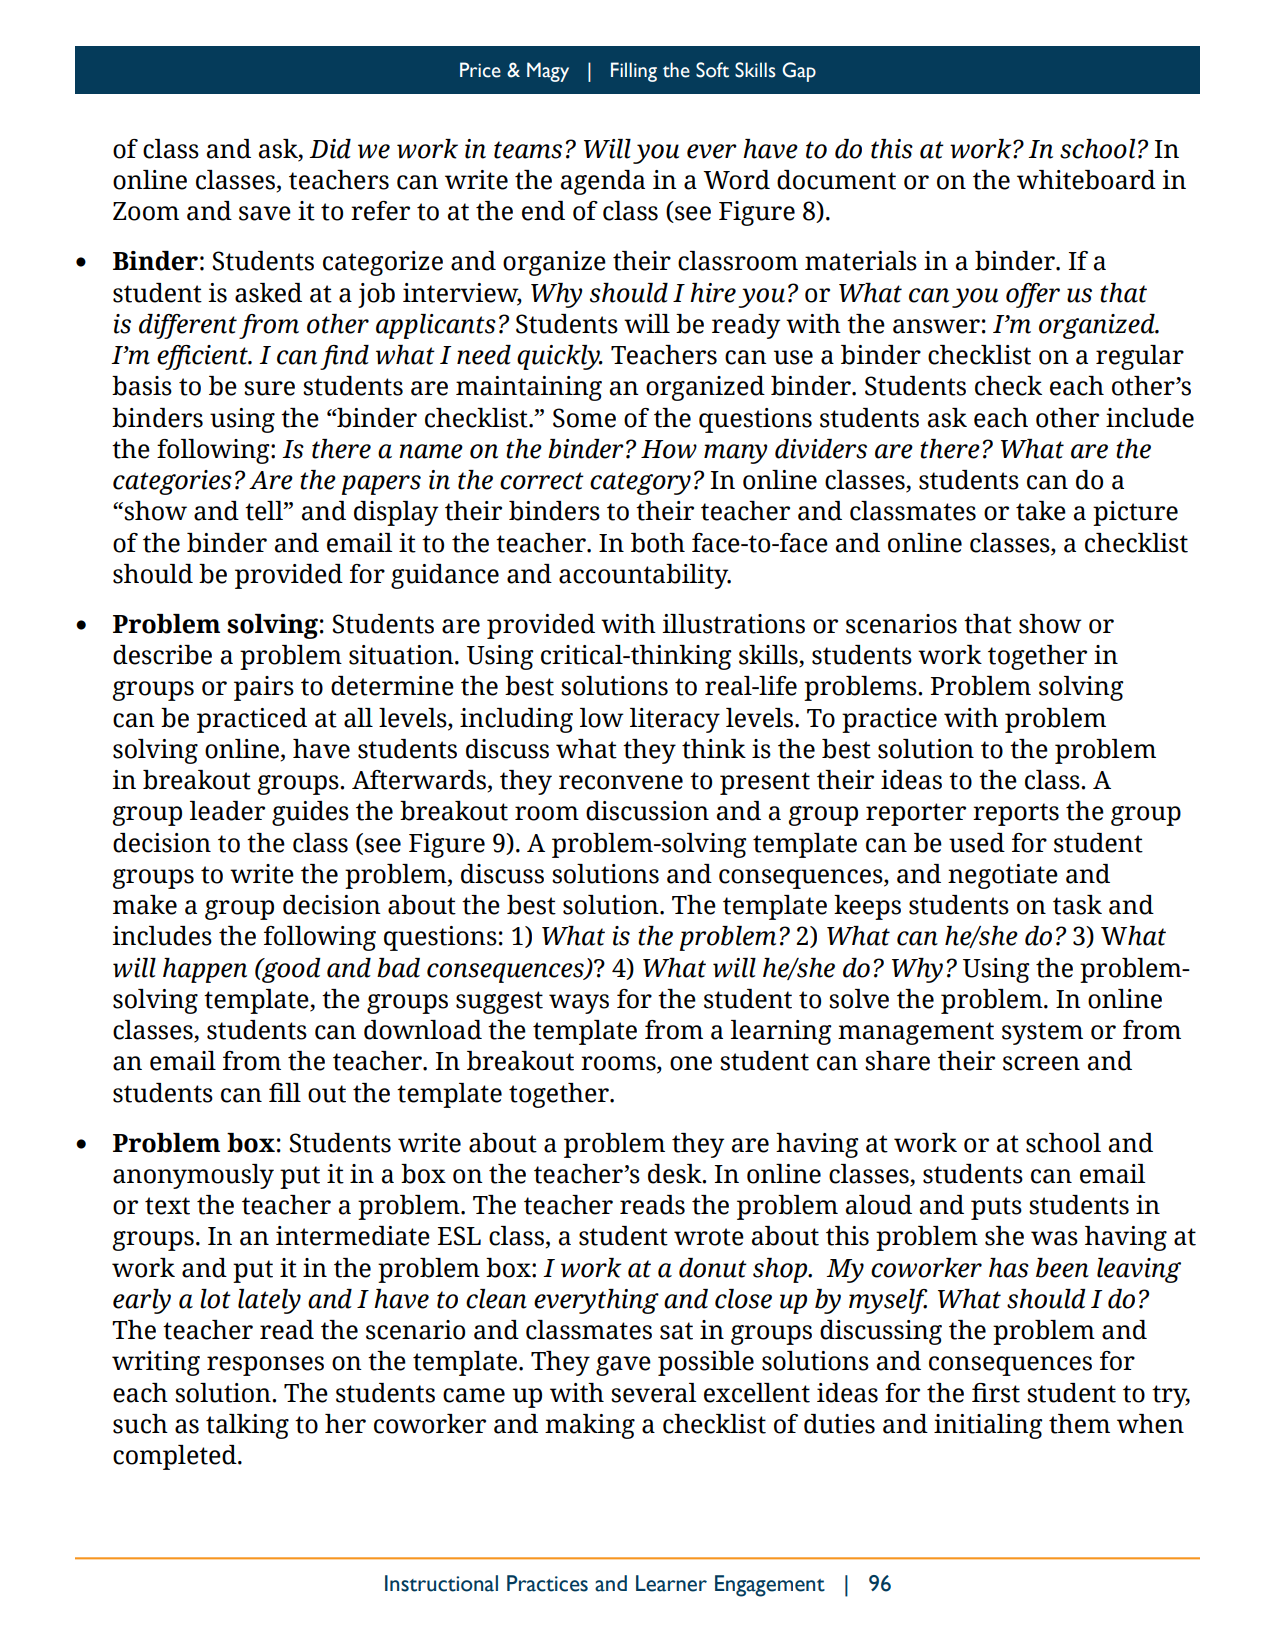 This screenshot has height=1650, width=1275. I want to click on reports, so click(1016, 814).
